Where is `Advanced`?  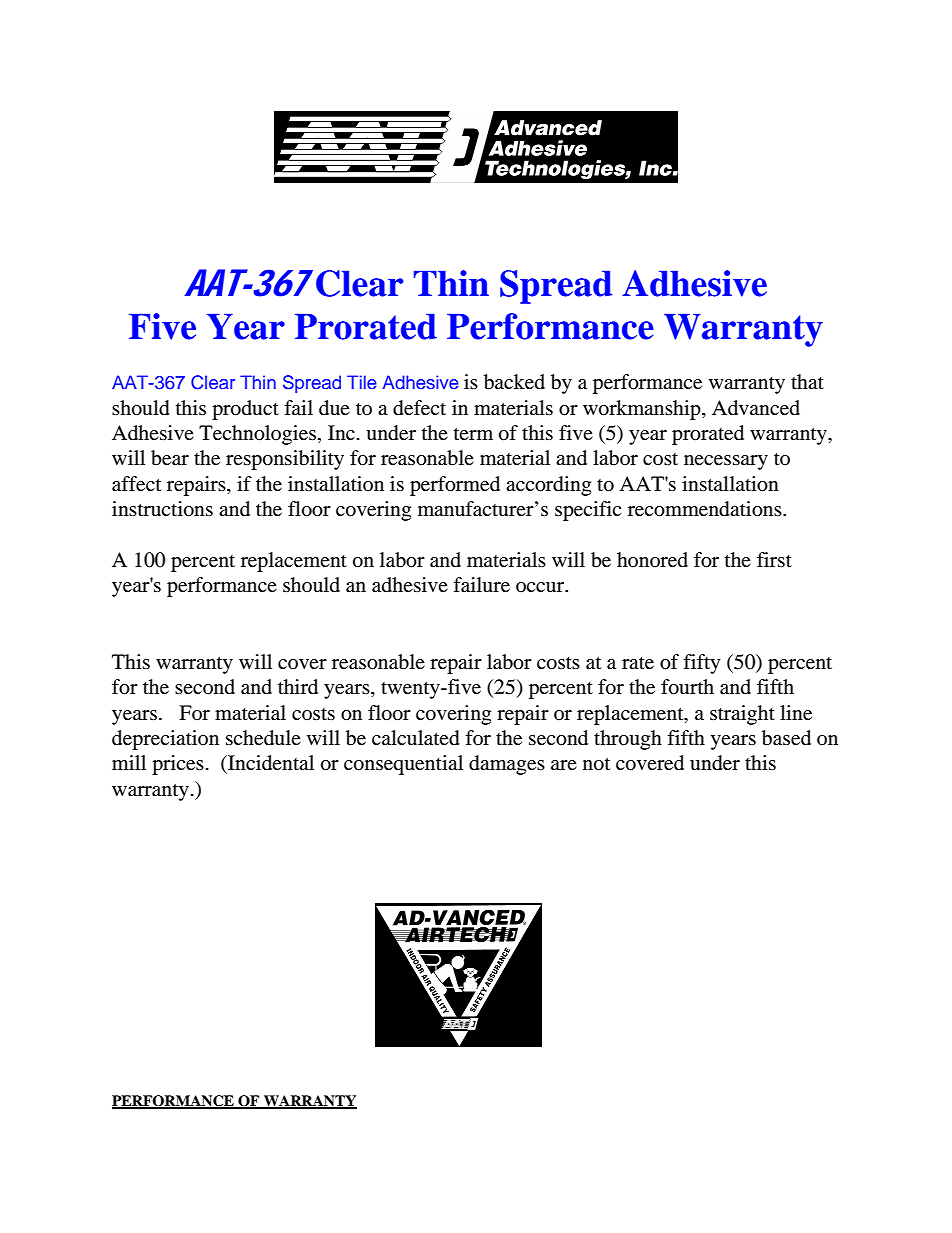 Advanced is located at coordinates (756, 408).
